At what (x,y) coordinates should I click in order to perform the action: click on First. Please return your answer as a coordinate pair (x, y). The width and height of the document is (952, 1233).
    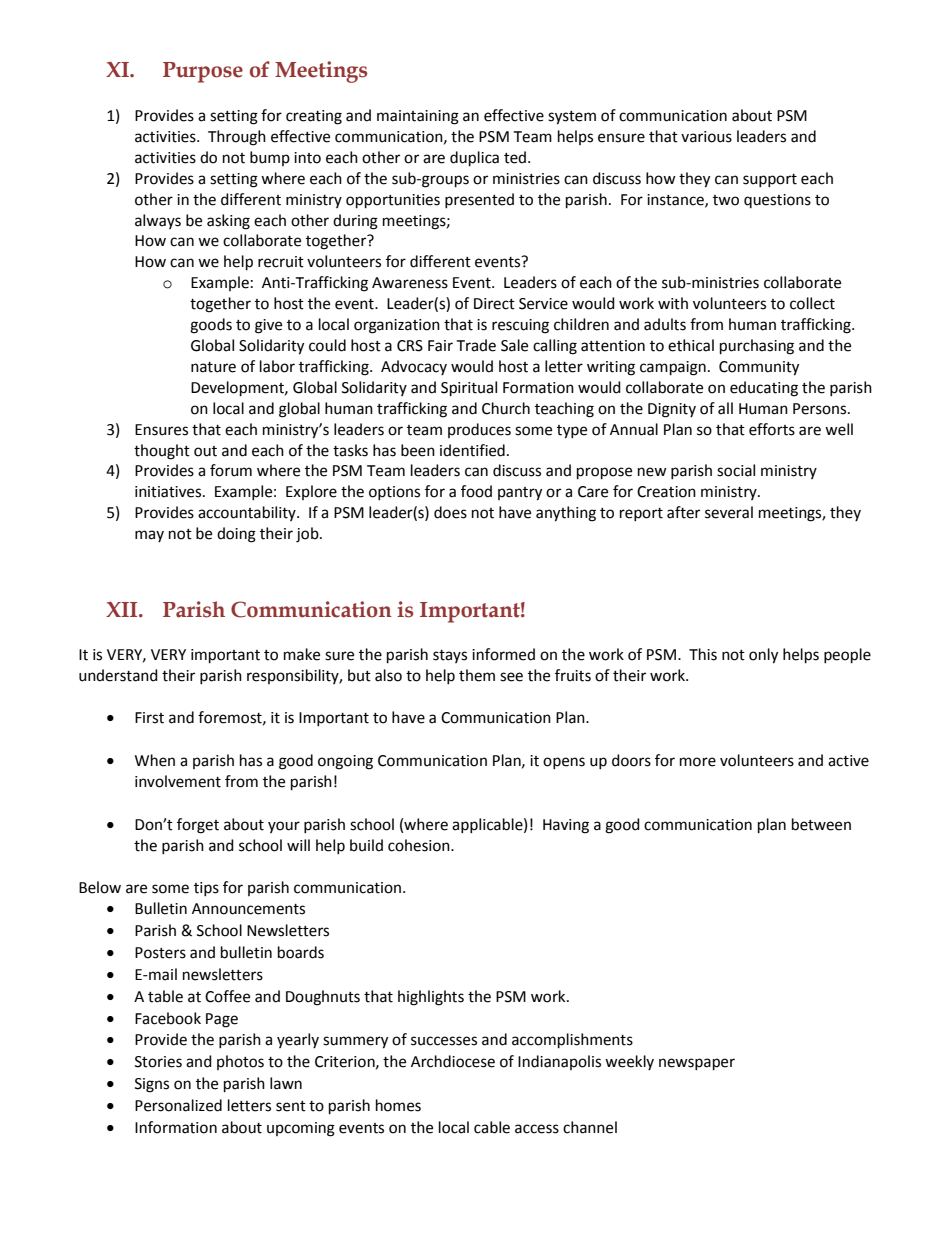
    Looking at the image, I should click on (149, 718).
